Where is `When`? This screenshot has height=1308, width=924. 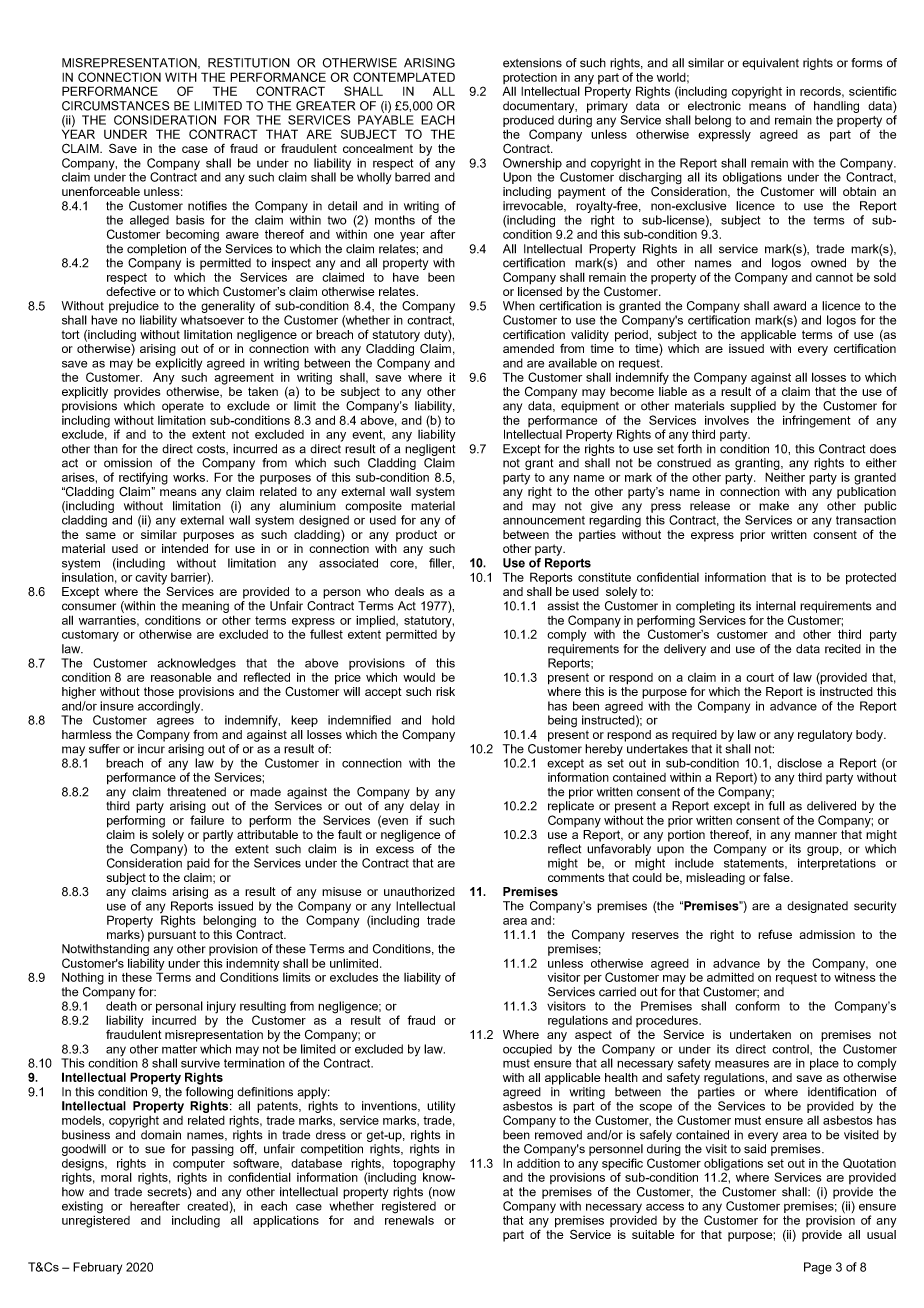 When is located at coordinates (519, 306).
